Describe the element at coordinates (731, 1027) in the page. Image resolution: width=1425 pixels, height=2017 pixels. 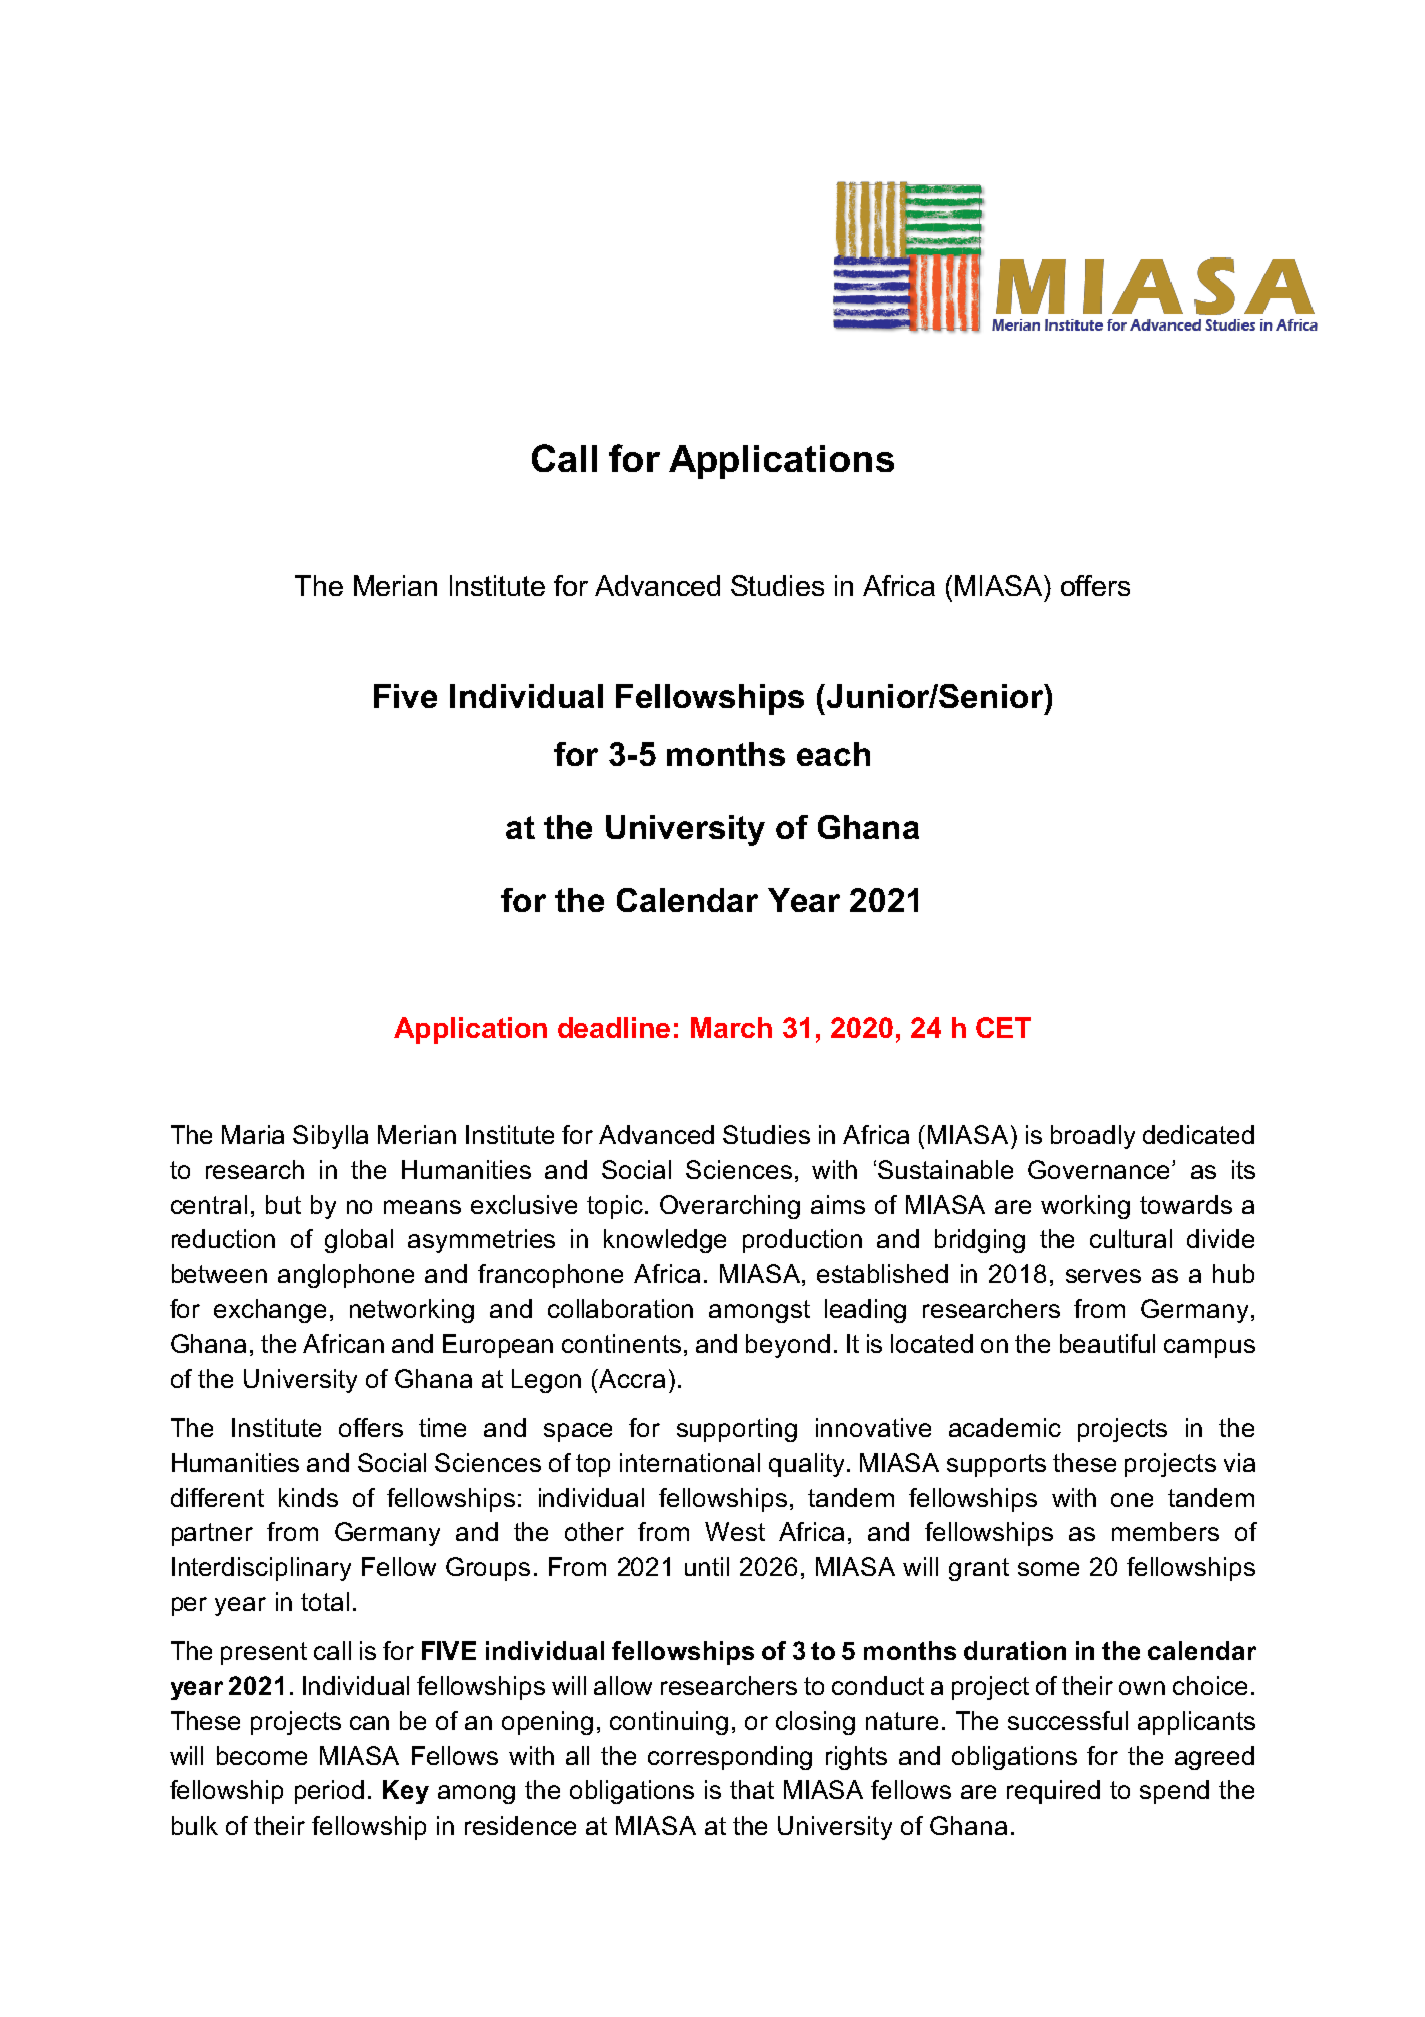
I see `March` at that location.
